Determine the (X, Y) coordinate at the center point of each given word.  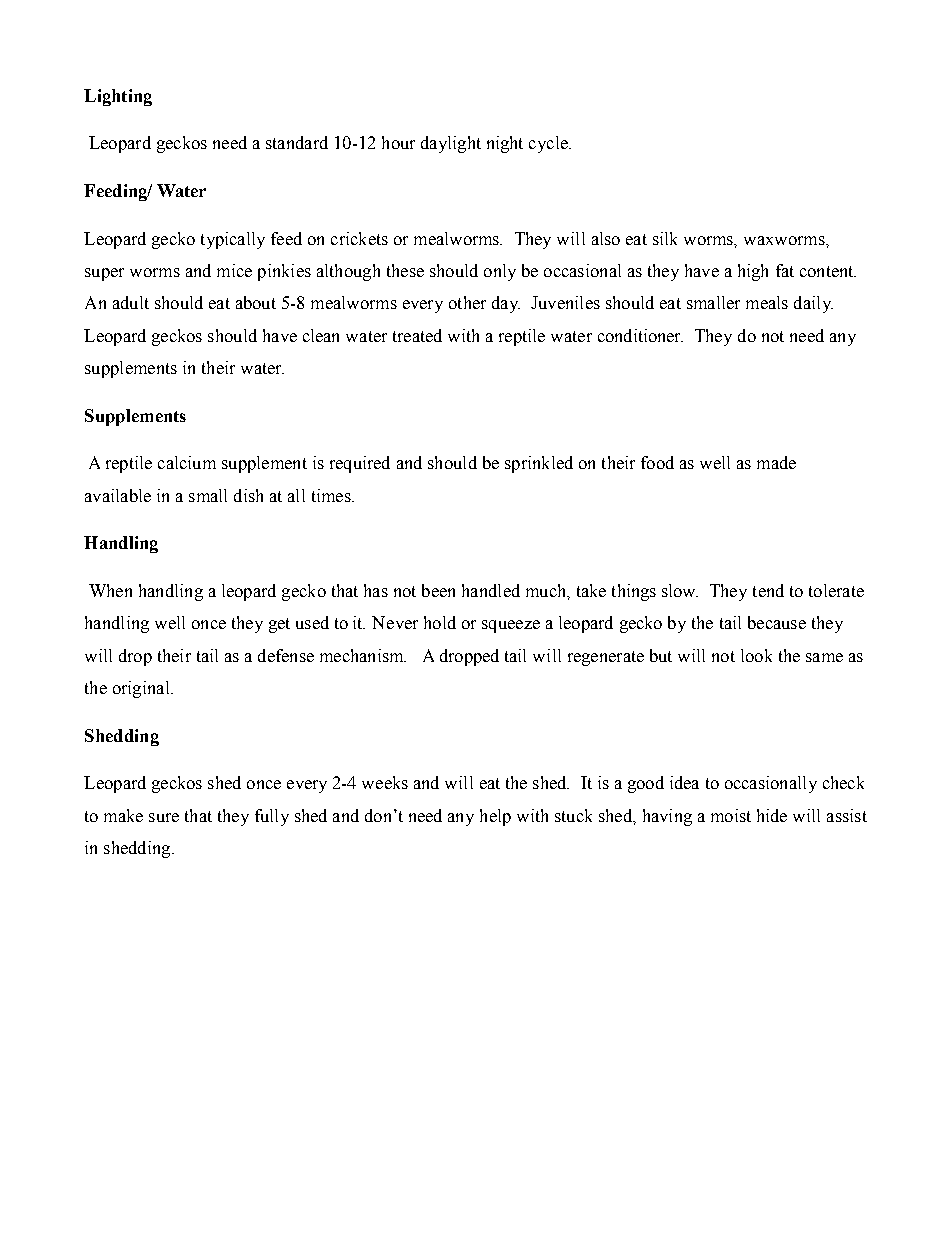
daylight (451, 144)
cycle (549, 144)
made (776, 462)
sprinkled (539, 464)
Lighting (118, 97)
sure (164, 817)
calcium (187, 462)
